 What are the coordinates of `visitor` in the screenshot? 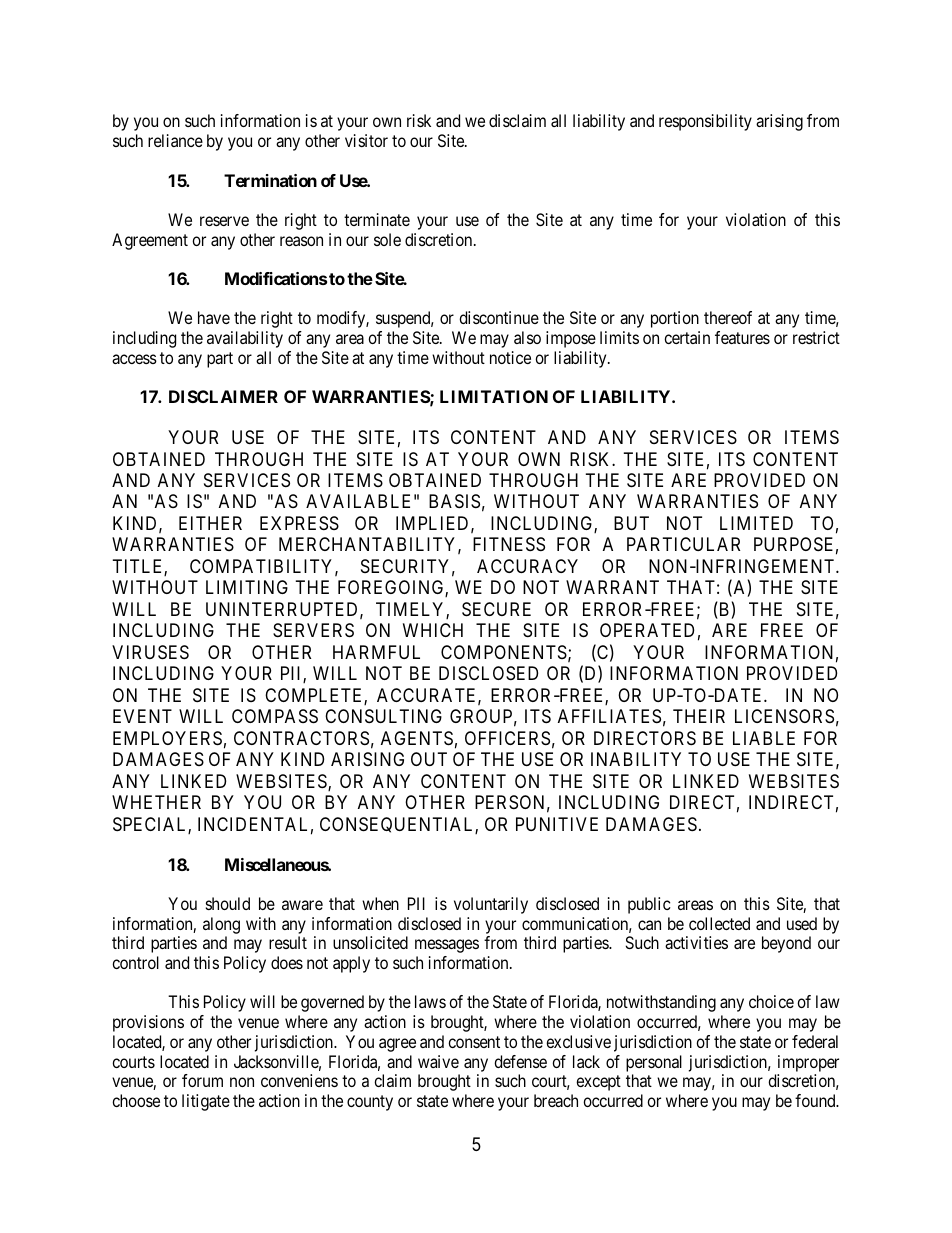 It's located at (366, 140).
